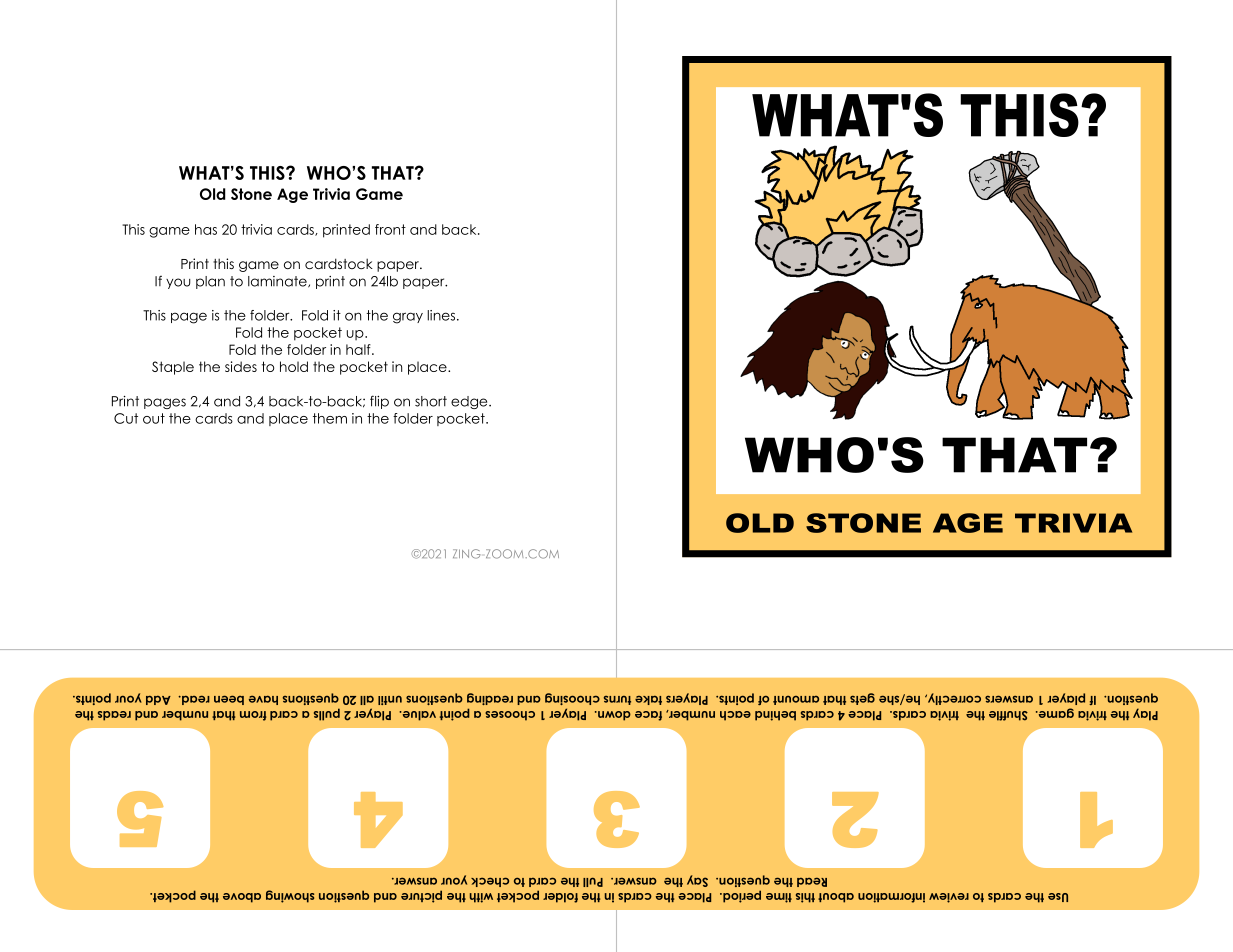 This document has width=1233, height=952. I want to click on has, so click(206, 229).
